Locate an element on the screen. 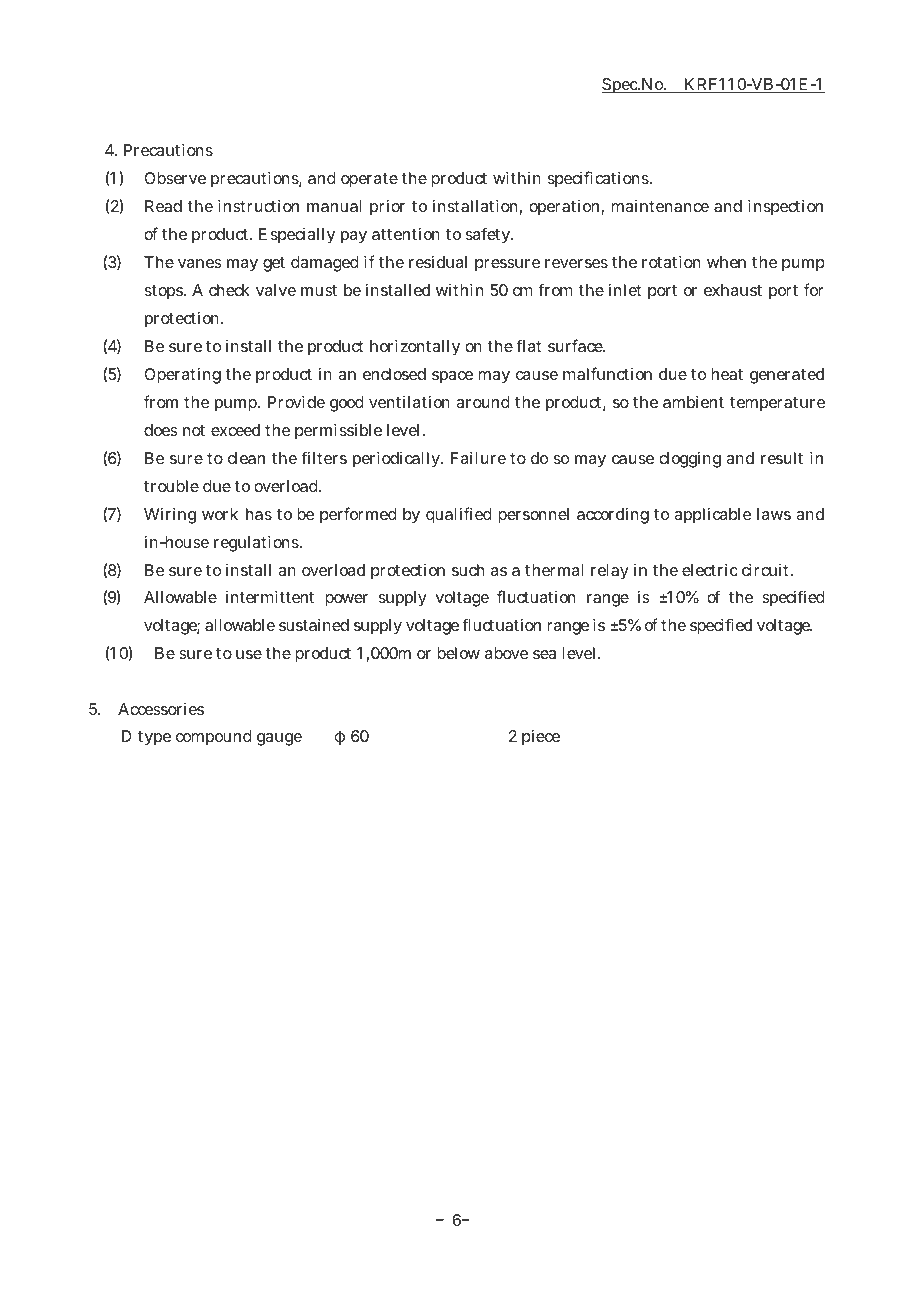 Image resolution: width=924 pixels, height=1308 pixels. intermittent is located at coordinates (270, 597).
